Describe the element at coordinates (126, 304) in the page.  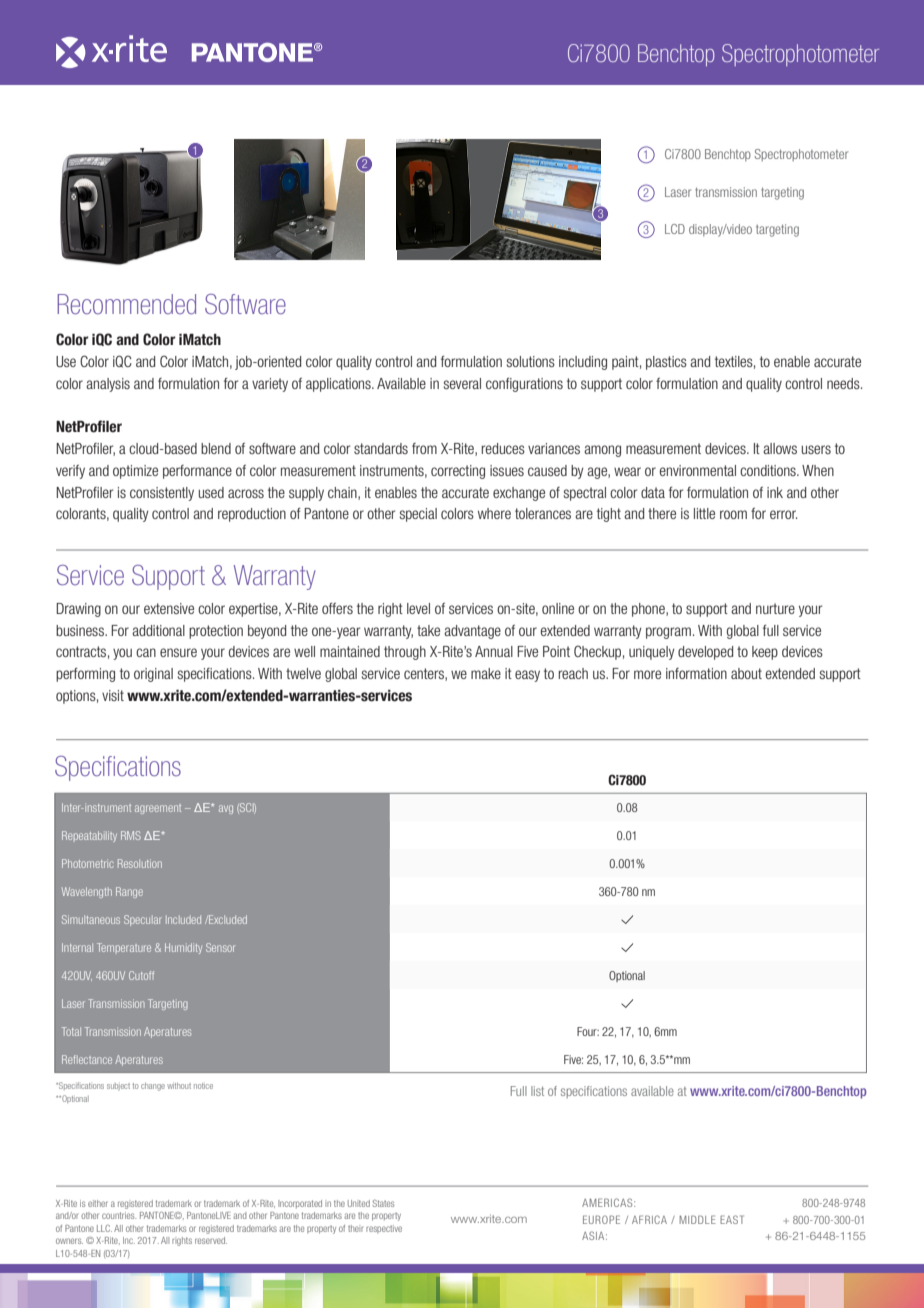
I see `Recommended` at that location.
